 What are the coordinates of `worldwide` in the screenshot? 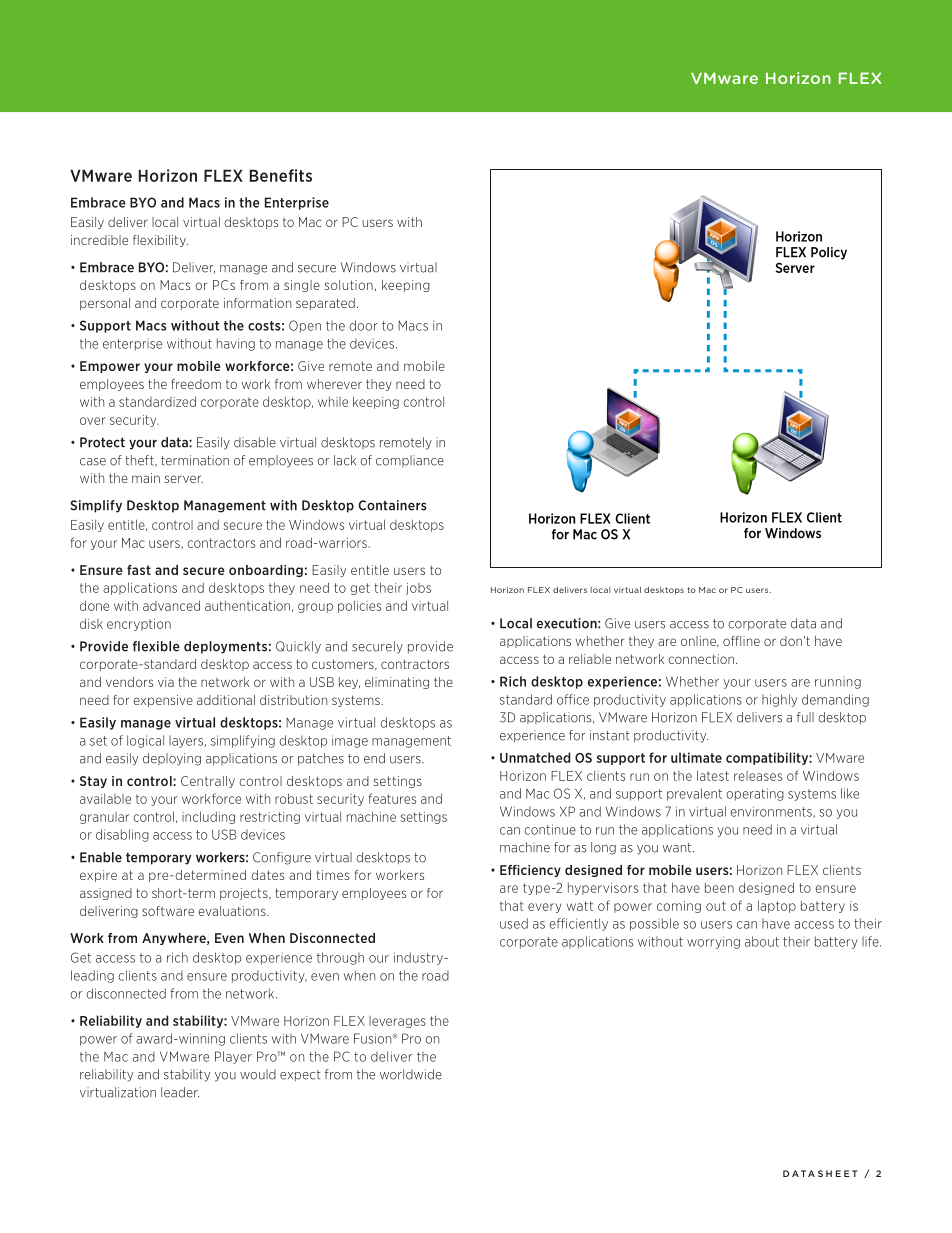 It's located at (411, 1074).
